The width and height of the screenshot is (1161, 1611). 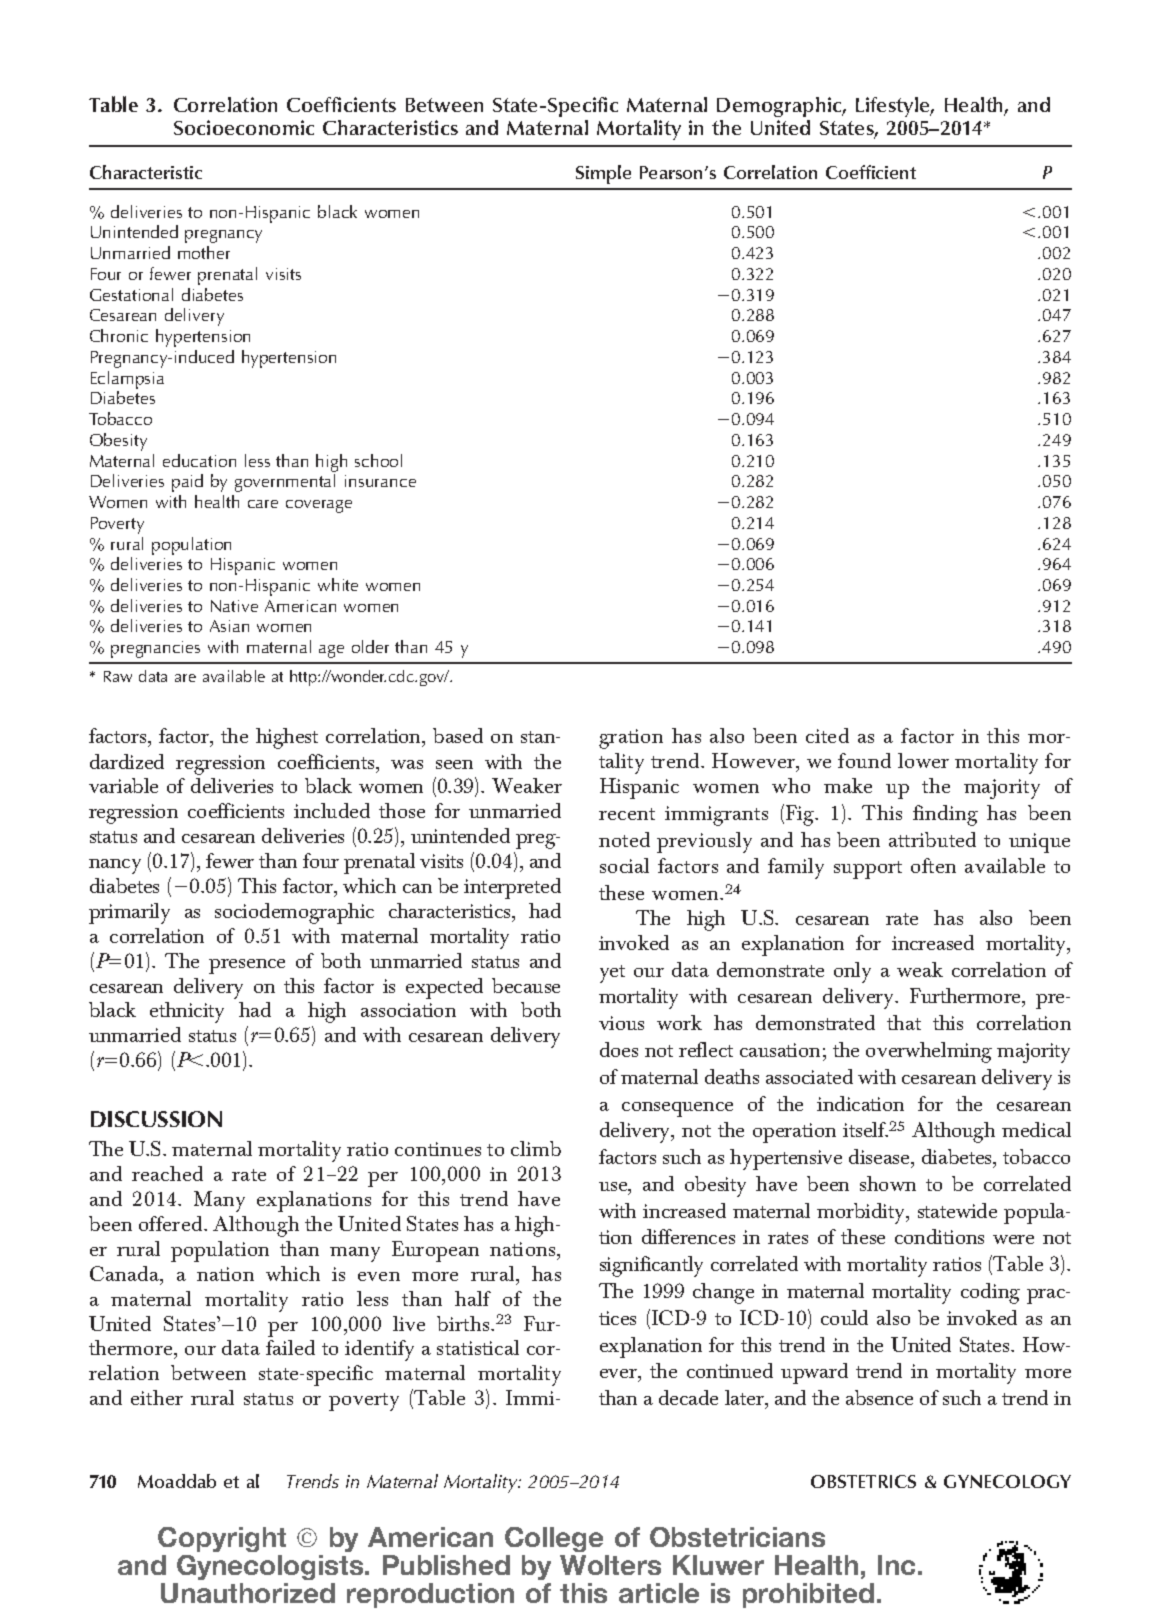 I want to click on often, so click(x=933, y=865).
